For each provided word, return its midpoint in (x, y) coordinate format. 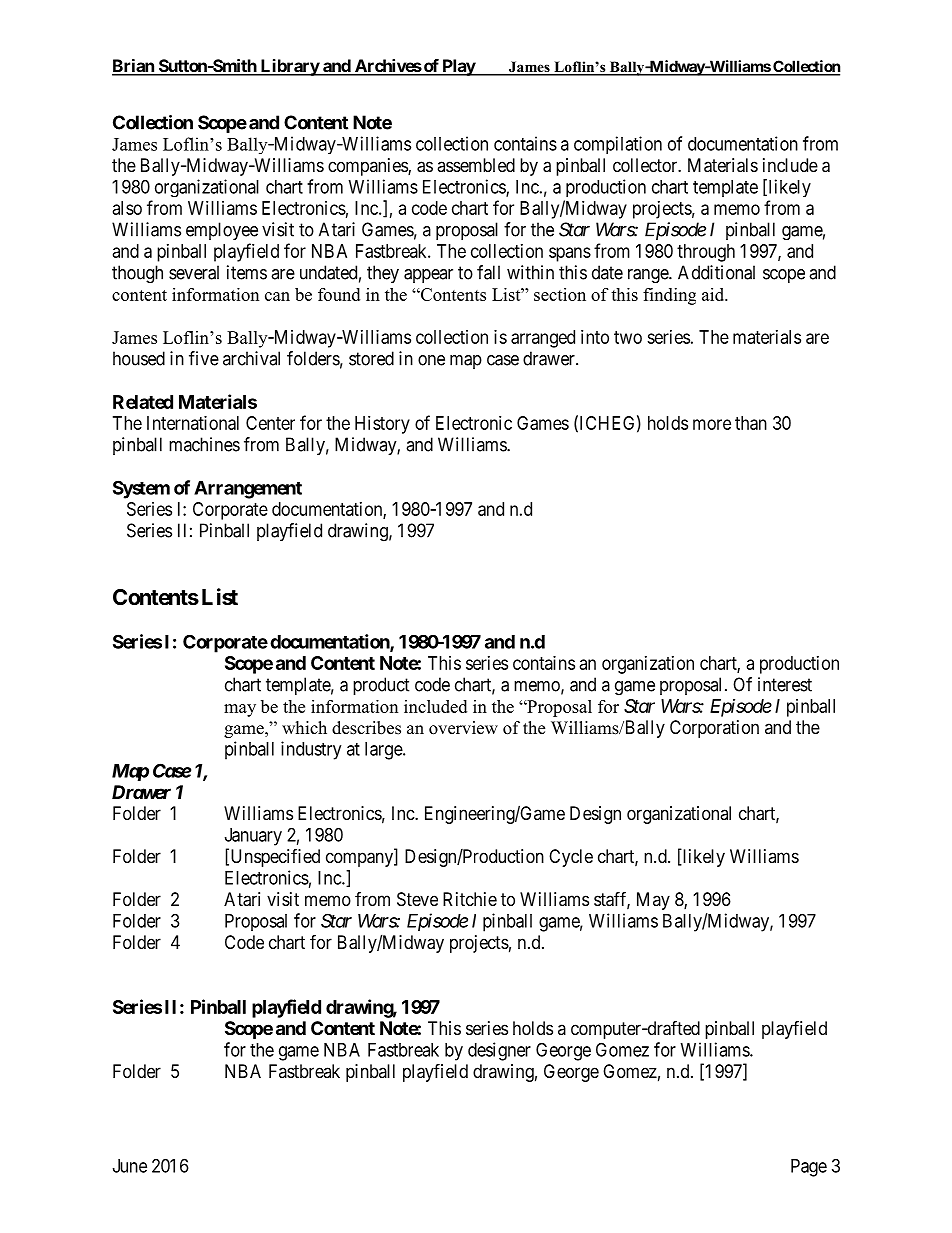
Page (809, 1168)
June (130, 1166)
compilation (618, 145)
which (304, 727)
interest (785, 684)
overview (463, 728)
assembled (476, 165)
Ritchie (470, 899)
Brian (134, 67)
